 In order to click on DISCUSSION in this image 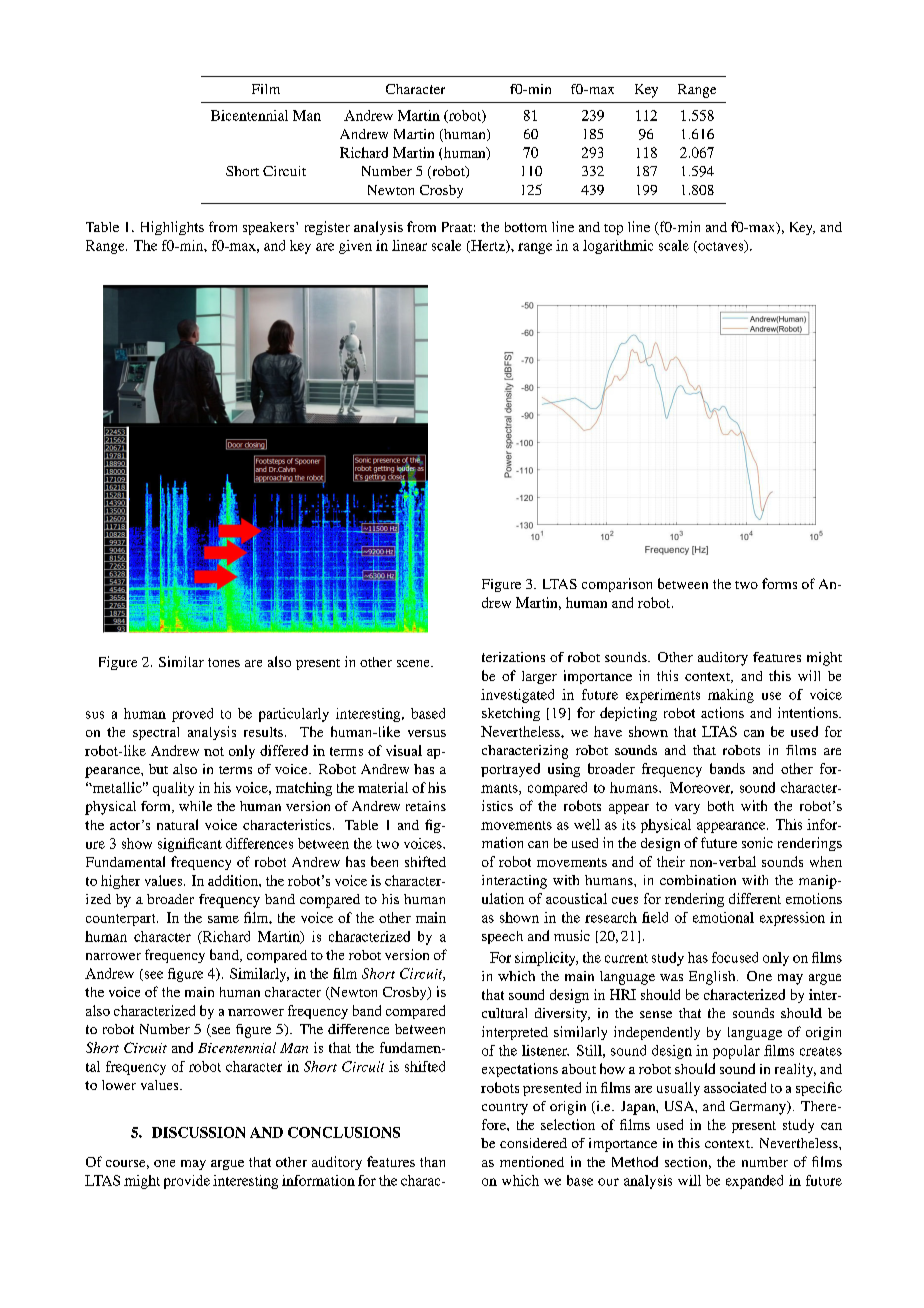, I will do `click(198, 1132)`.
